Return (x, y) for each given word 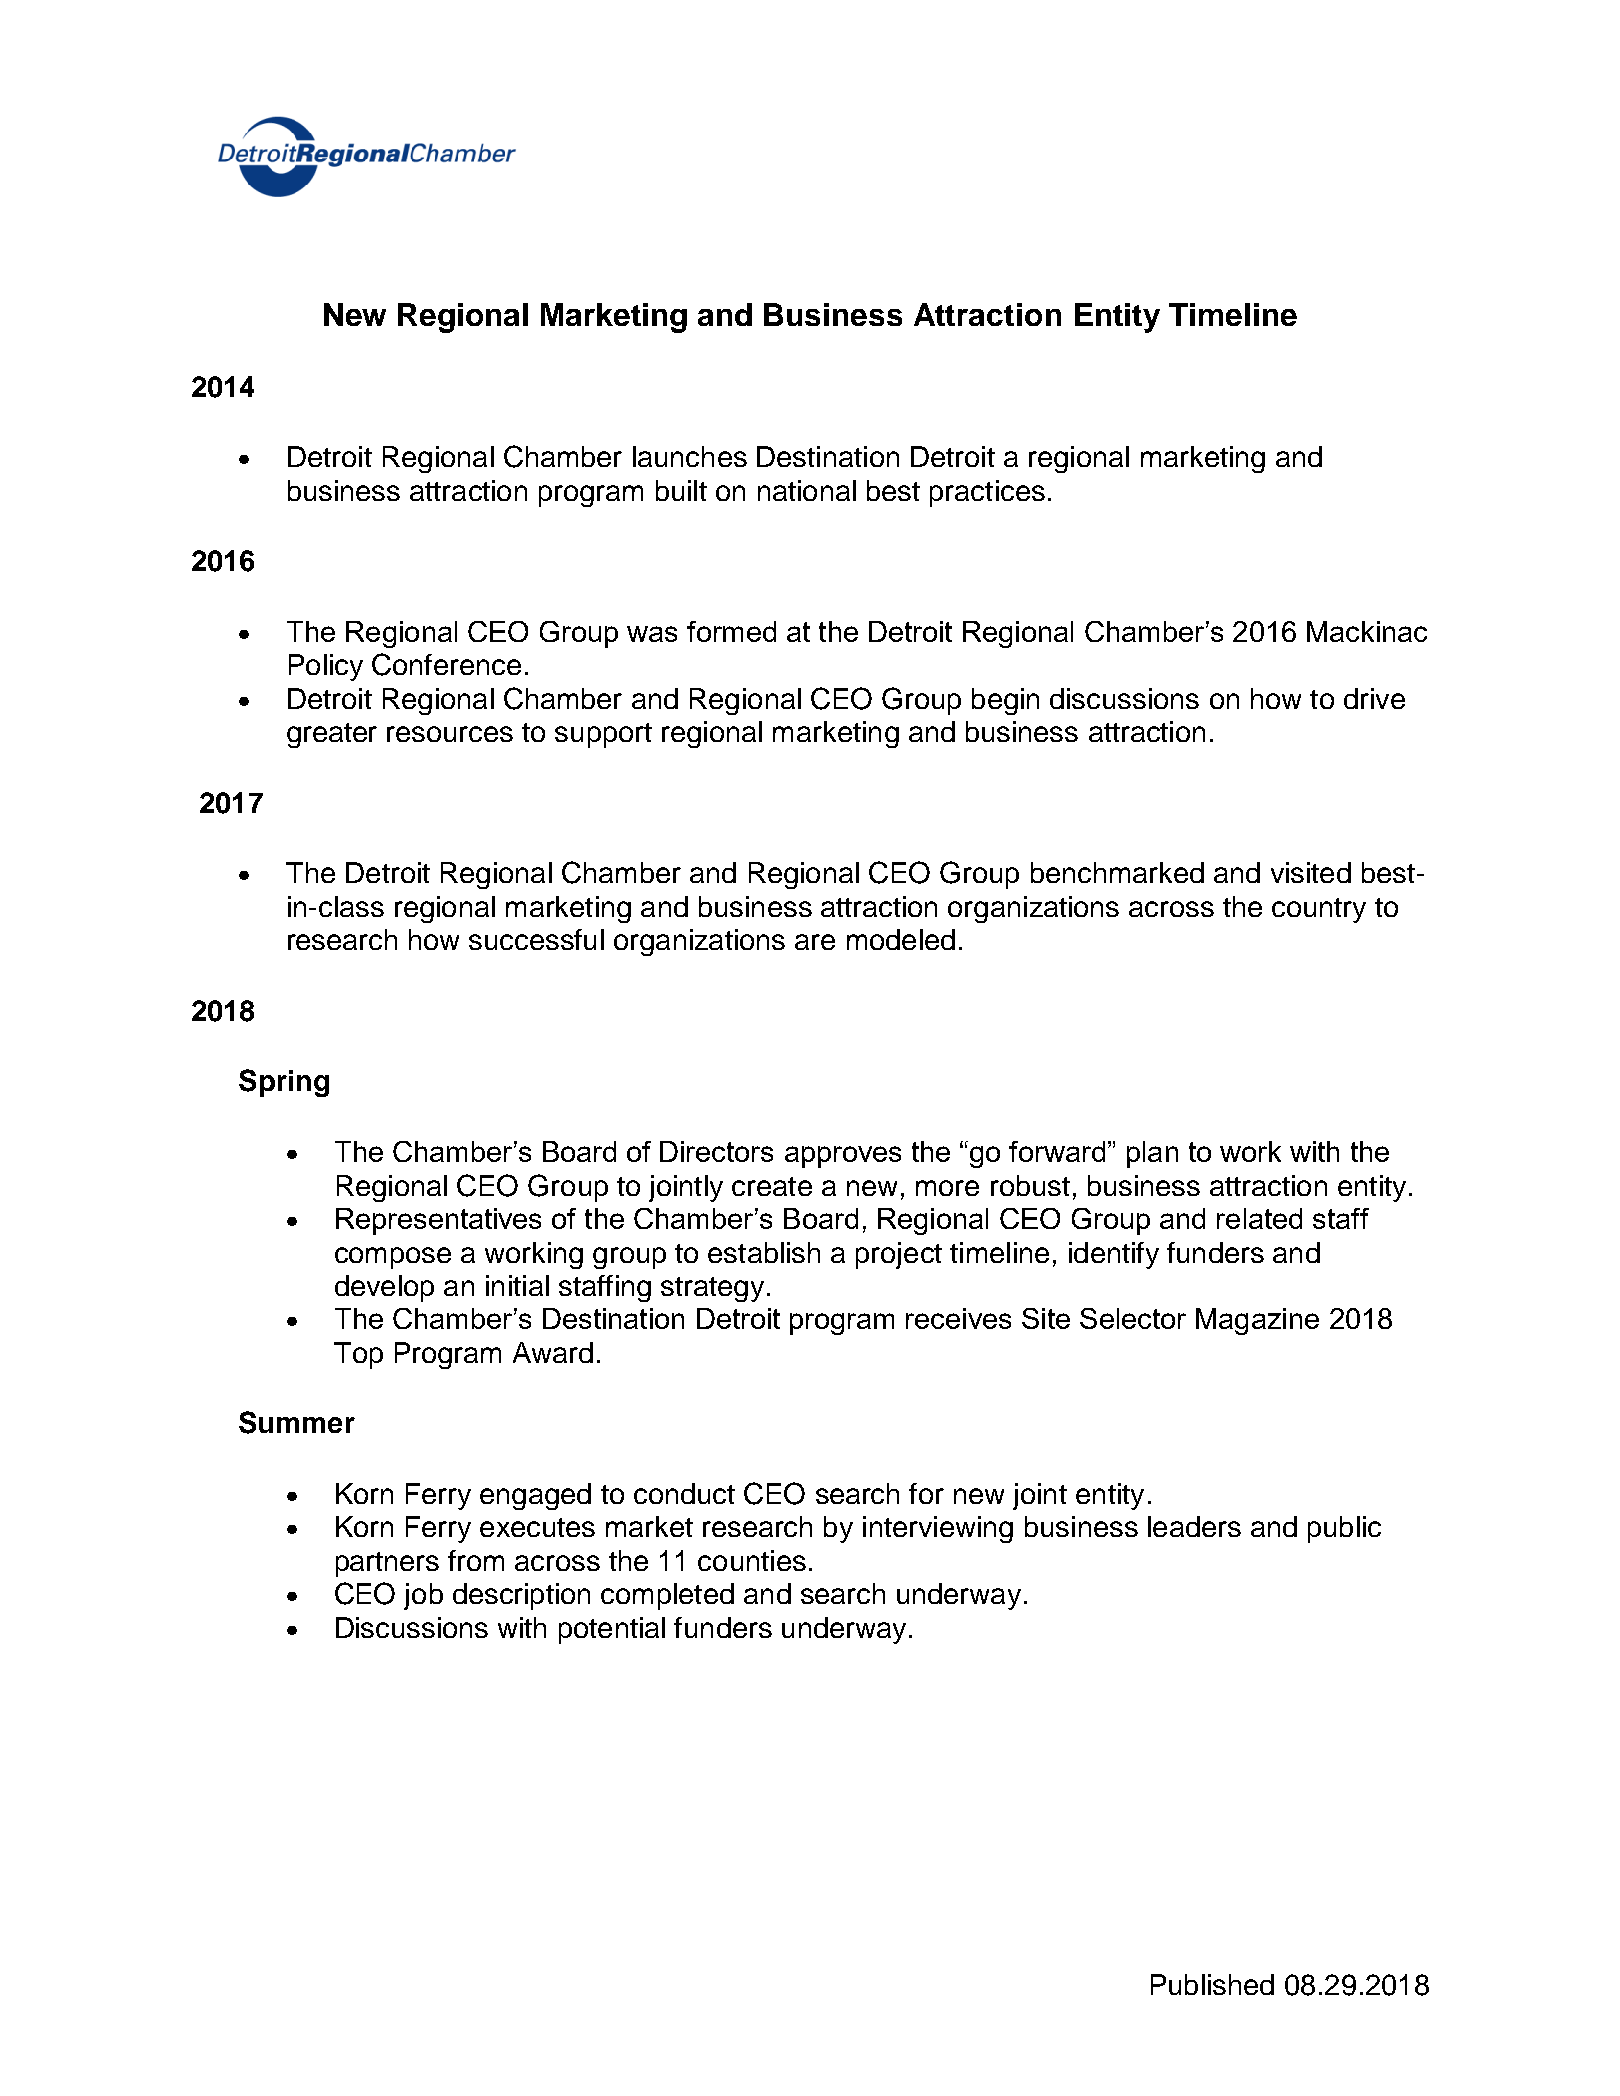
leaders (1194, 1526)
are (815, 942)
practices (987, 493)
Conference (446, 664)
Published (1212, 1984)
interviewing (938, 1529)
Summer (297, 1422)
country (1319, 910)
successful (536, 939)
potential (612, 1630)
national (807, 490)
